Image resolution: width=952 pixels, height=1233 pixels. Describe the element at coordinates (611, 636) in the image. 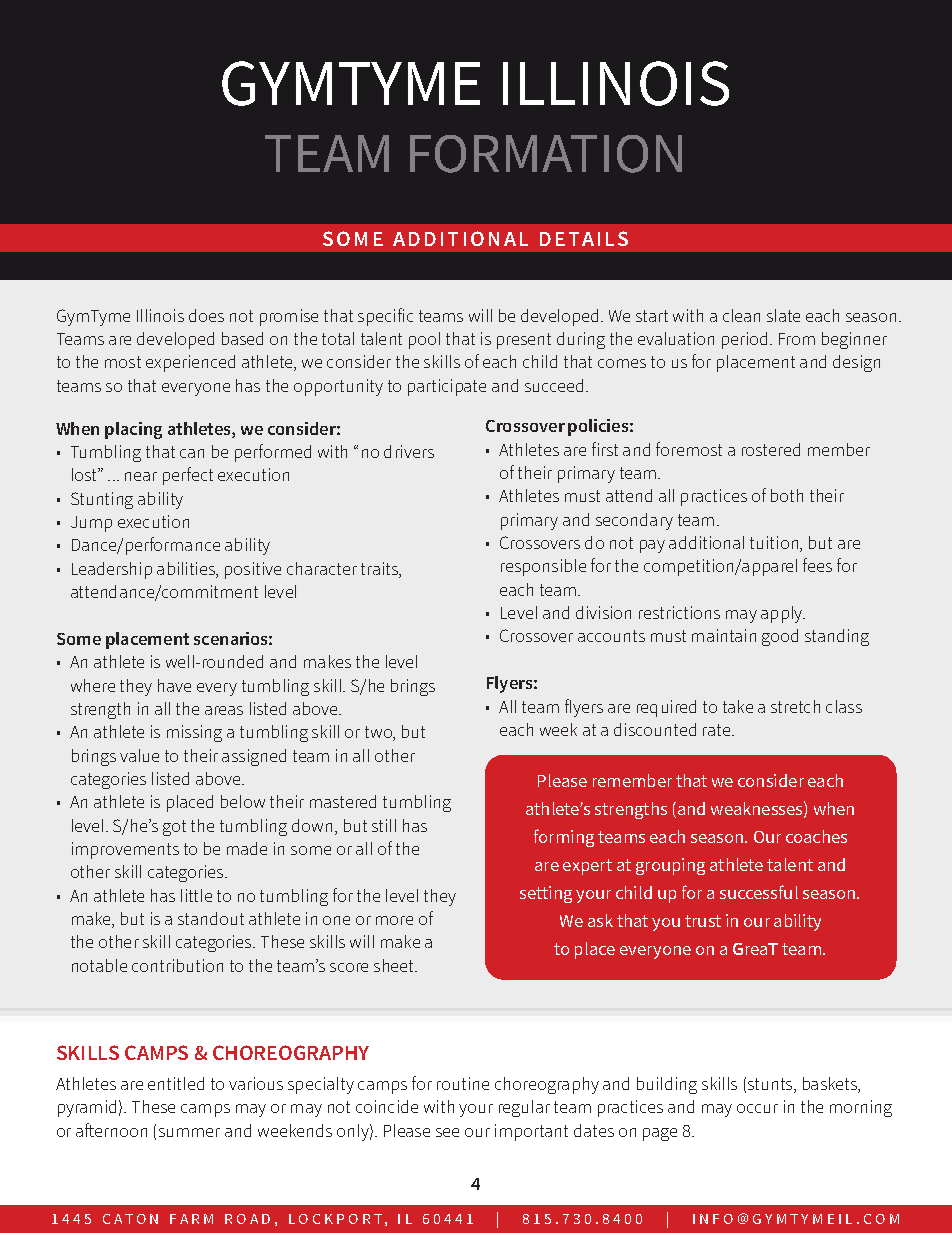

I see `accounts` at that location.
